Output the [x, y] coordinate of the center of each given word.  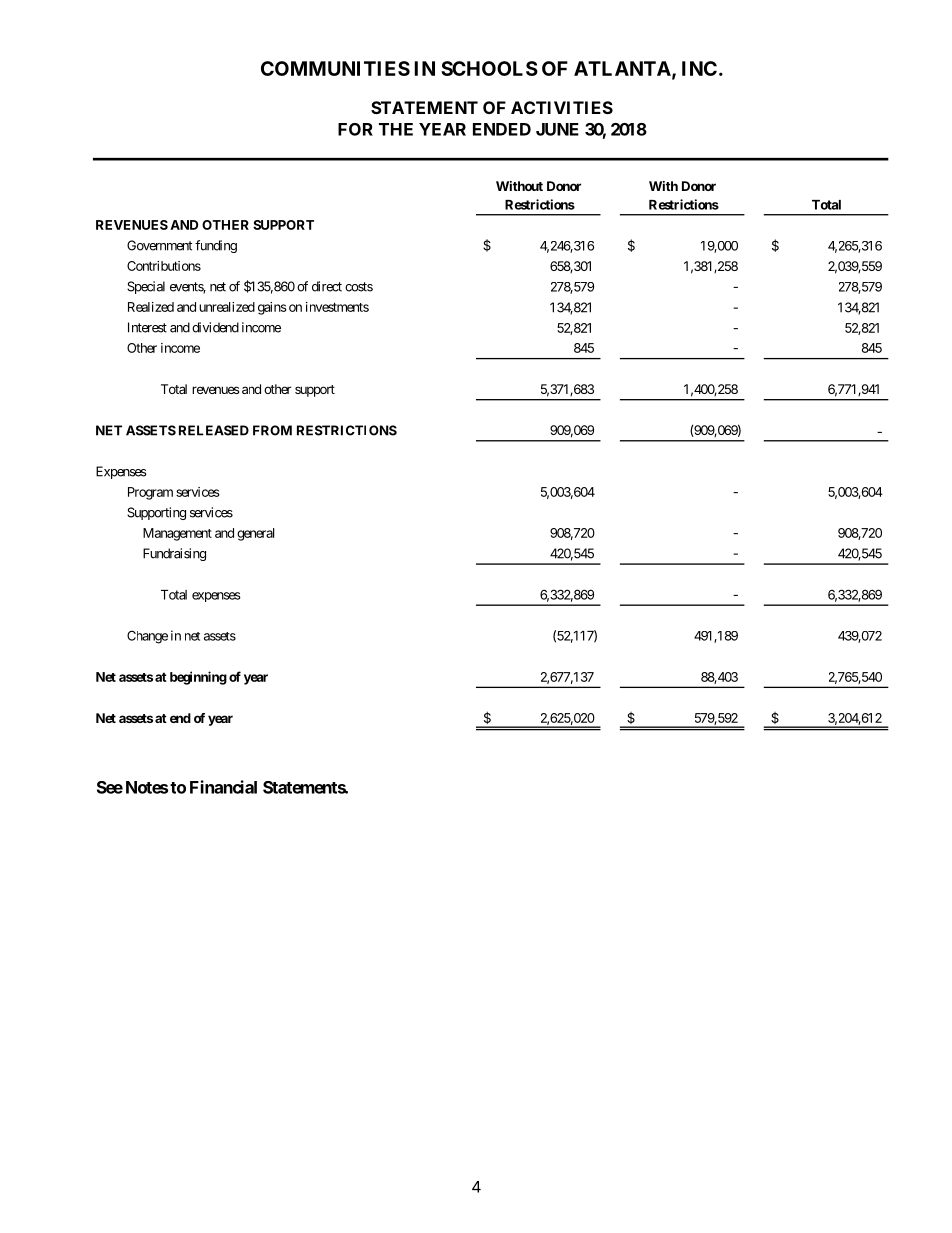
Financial [223, 787]
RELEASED [214, 430]
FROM [272, 430]
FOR [355, 129]
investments [337, 307]
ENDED [502, 129]
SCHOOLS [489, 68]
